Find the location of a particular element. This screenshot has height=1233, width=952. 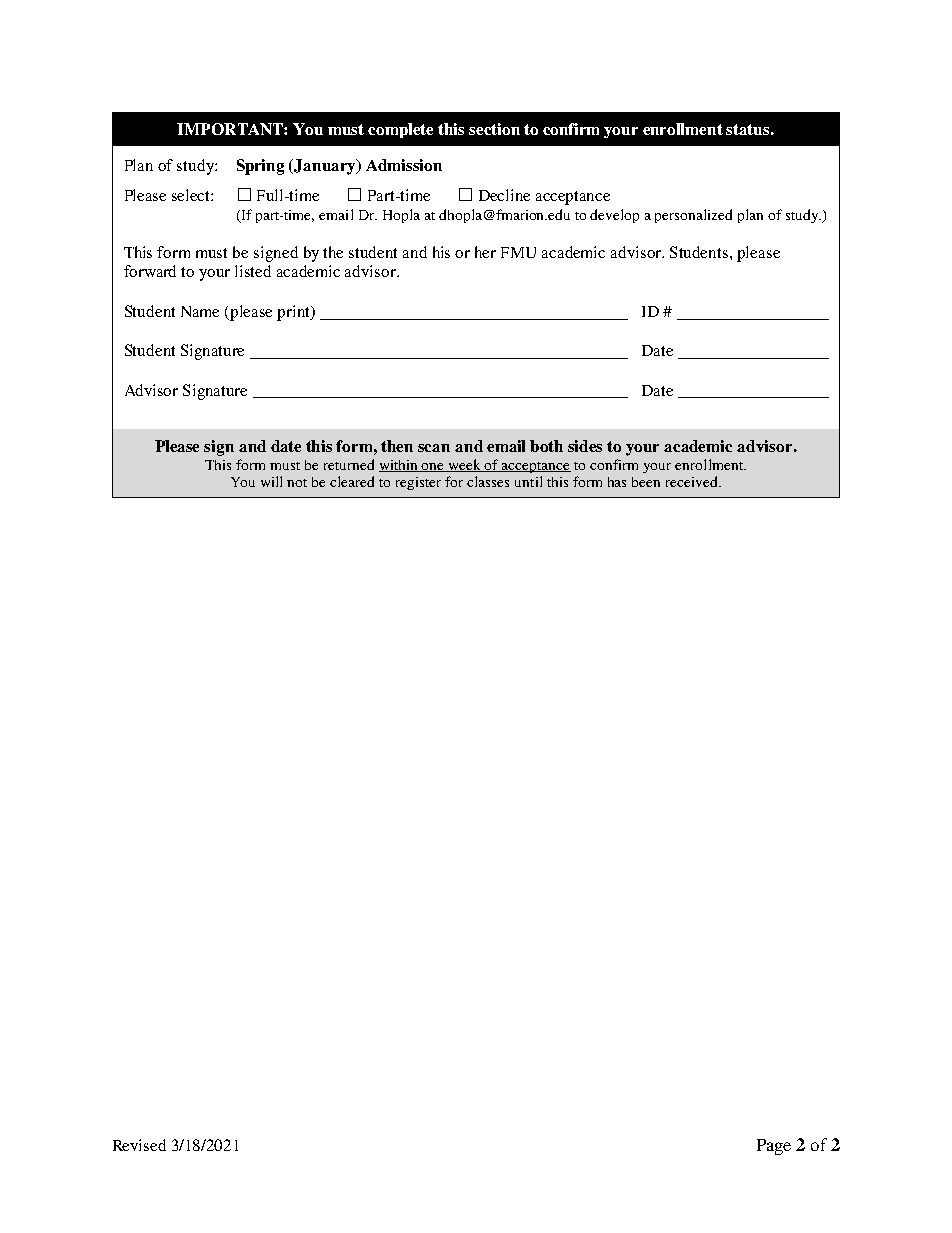

Admission is located at coordinates (404, 165).
